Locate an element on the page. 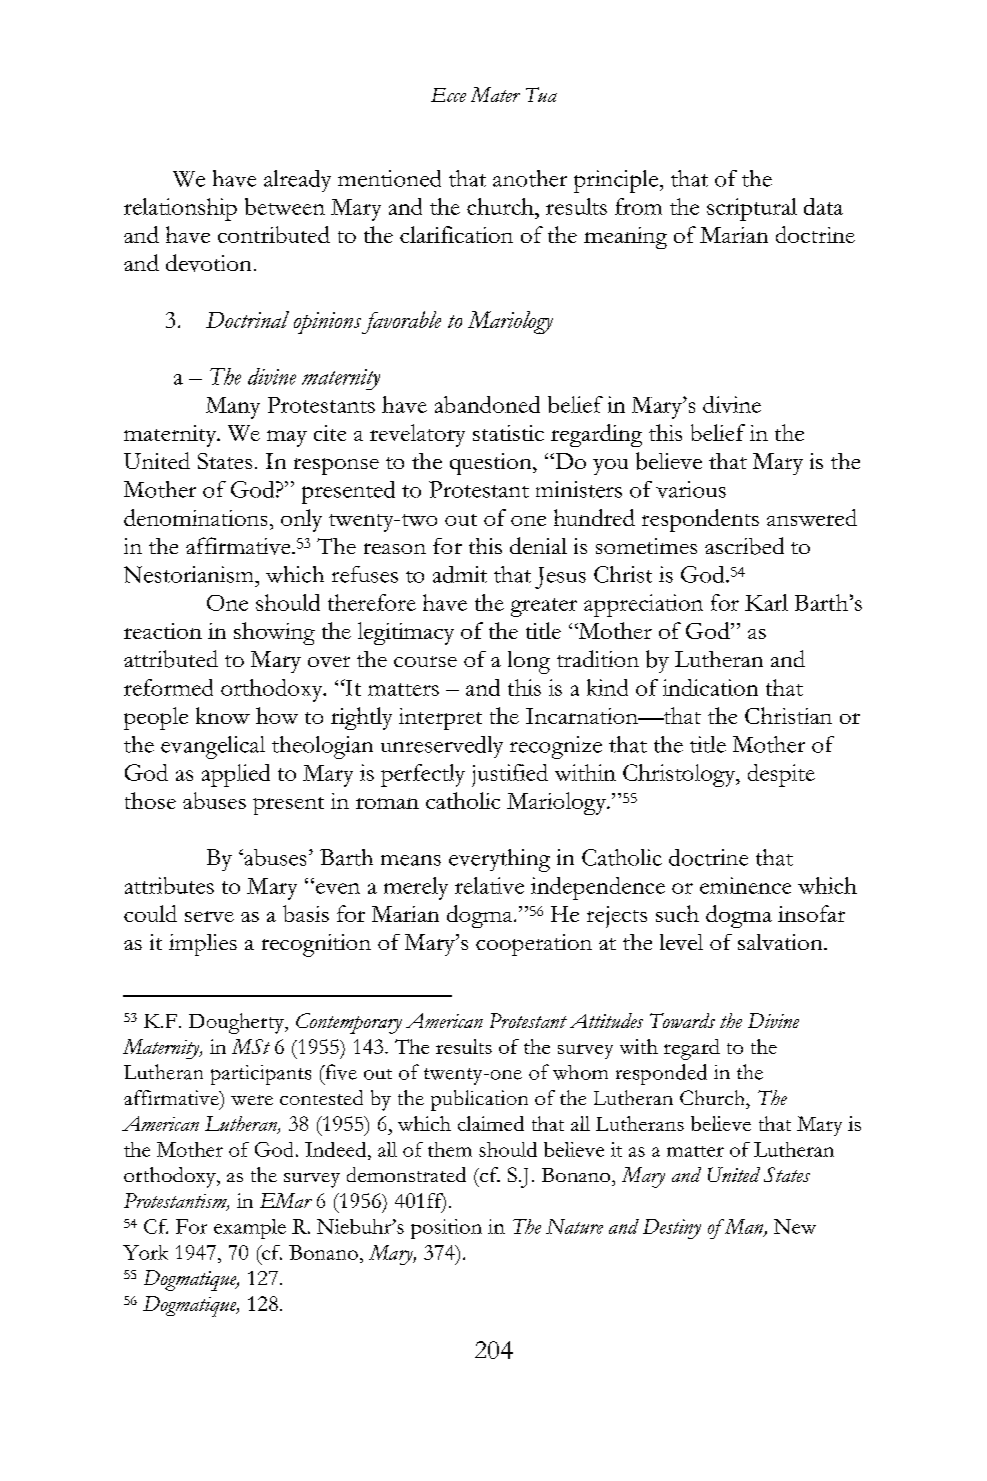  know is located at coordinates (223, 715).
